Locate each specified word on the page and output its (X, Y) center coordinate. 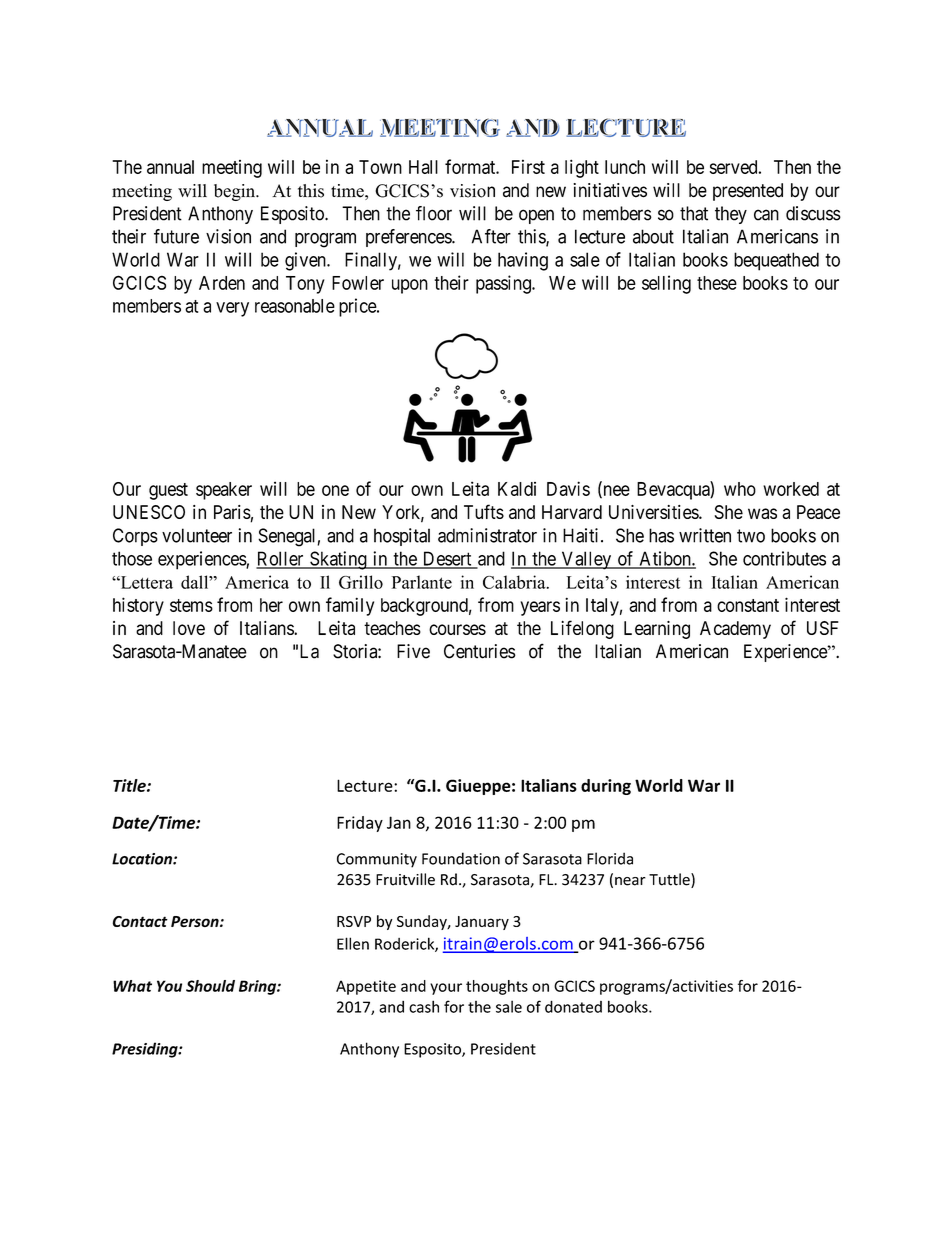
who (740, 489)
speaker (224, 491)
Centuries (480, 651)
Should (210, 986)
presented (748, 192)
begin (235, 192)
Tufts (484, 511)
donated (573, 1006)
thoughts (497, 987)
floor (434, 213)
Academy (735, 630)
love (189, 628)
